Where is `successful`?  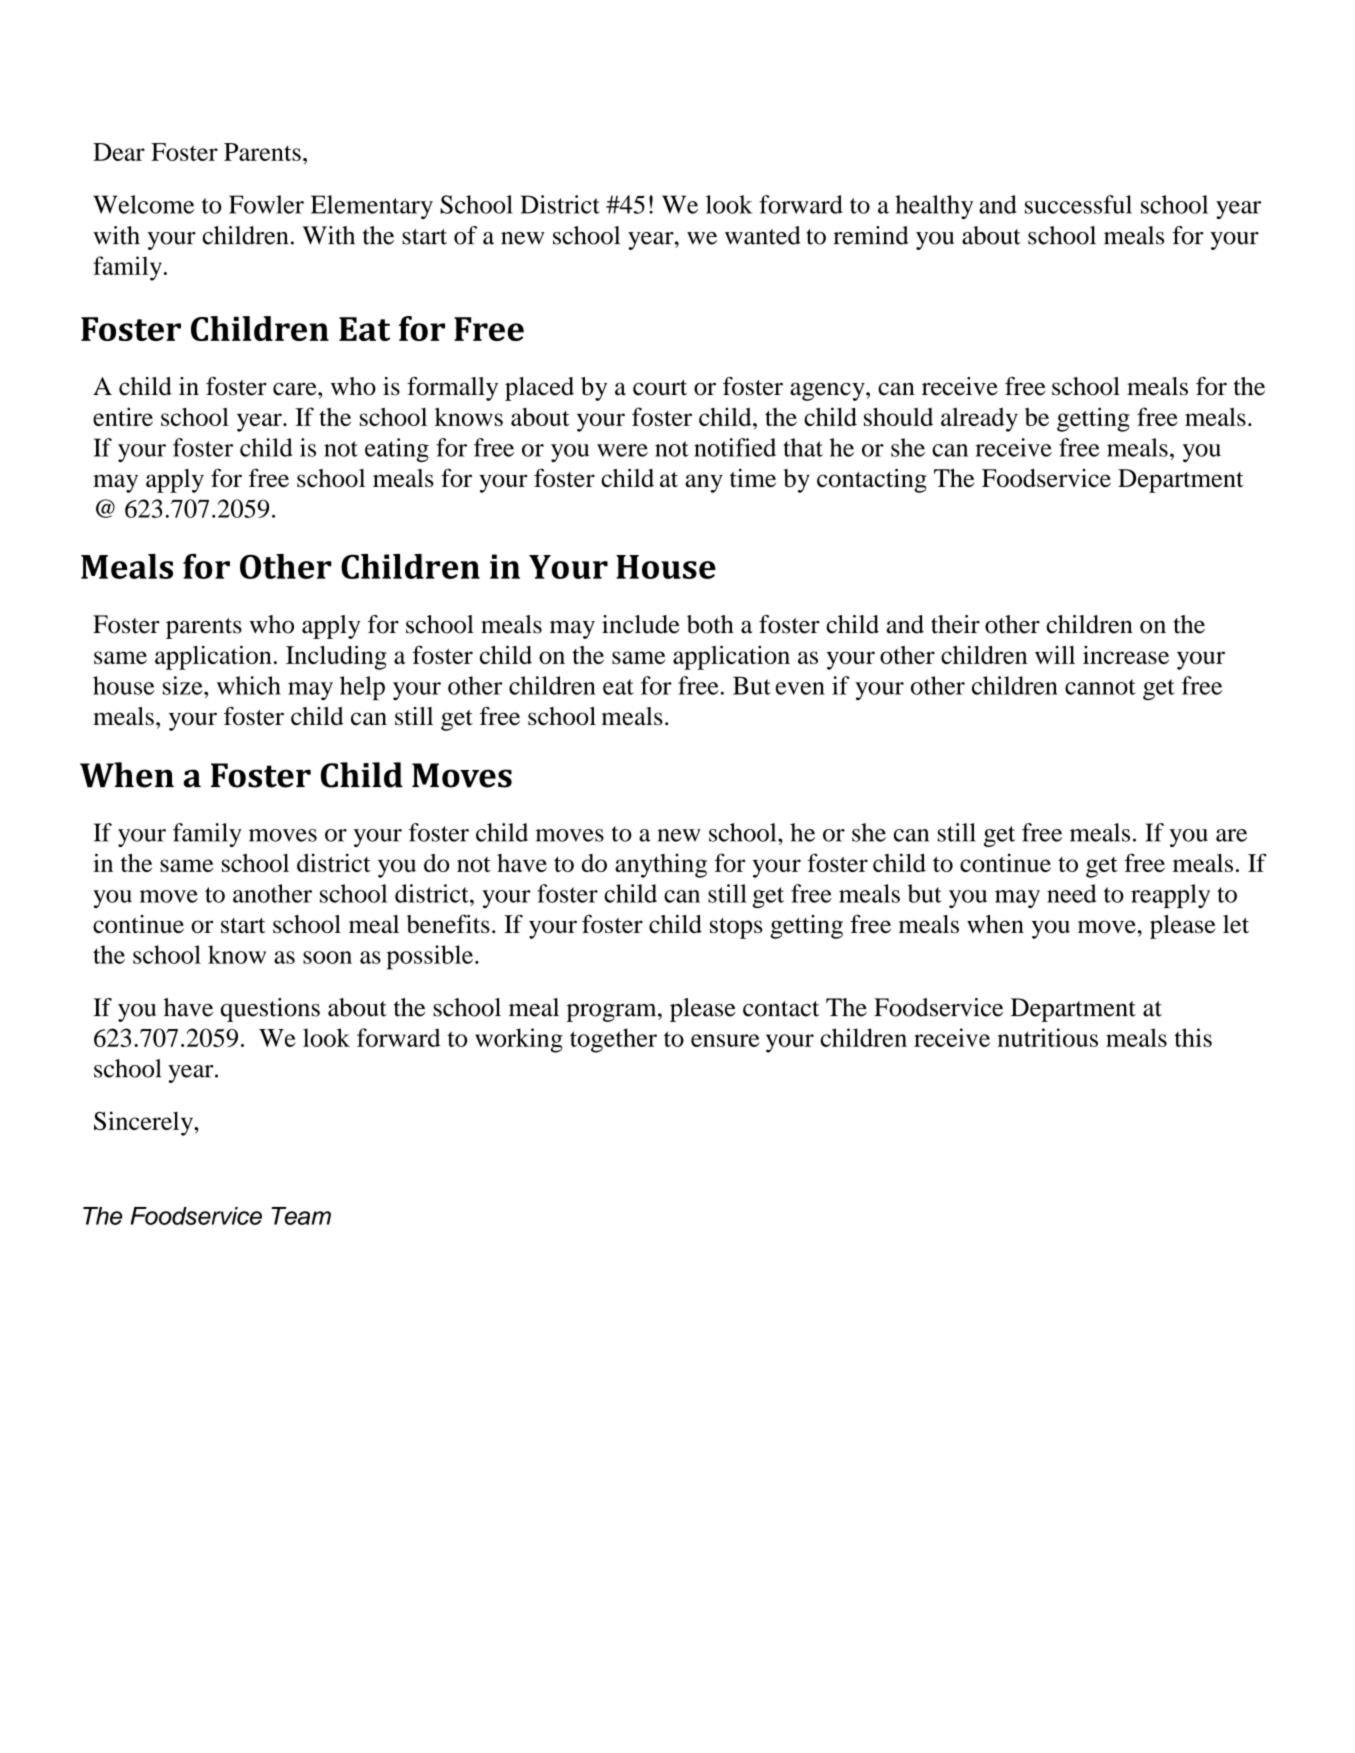
successful is located at coordinates (1078, 204).
